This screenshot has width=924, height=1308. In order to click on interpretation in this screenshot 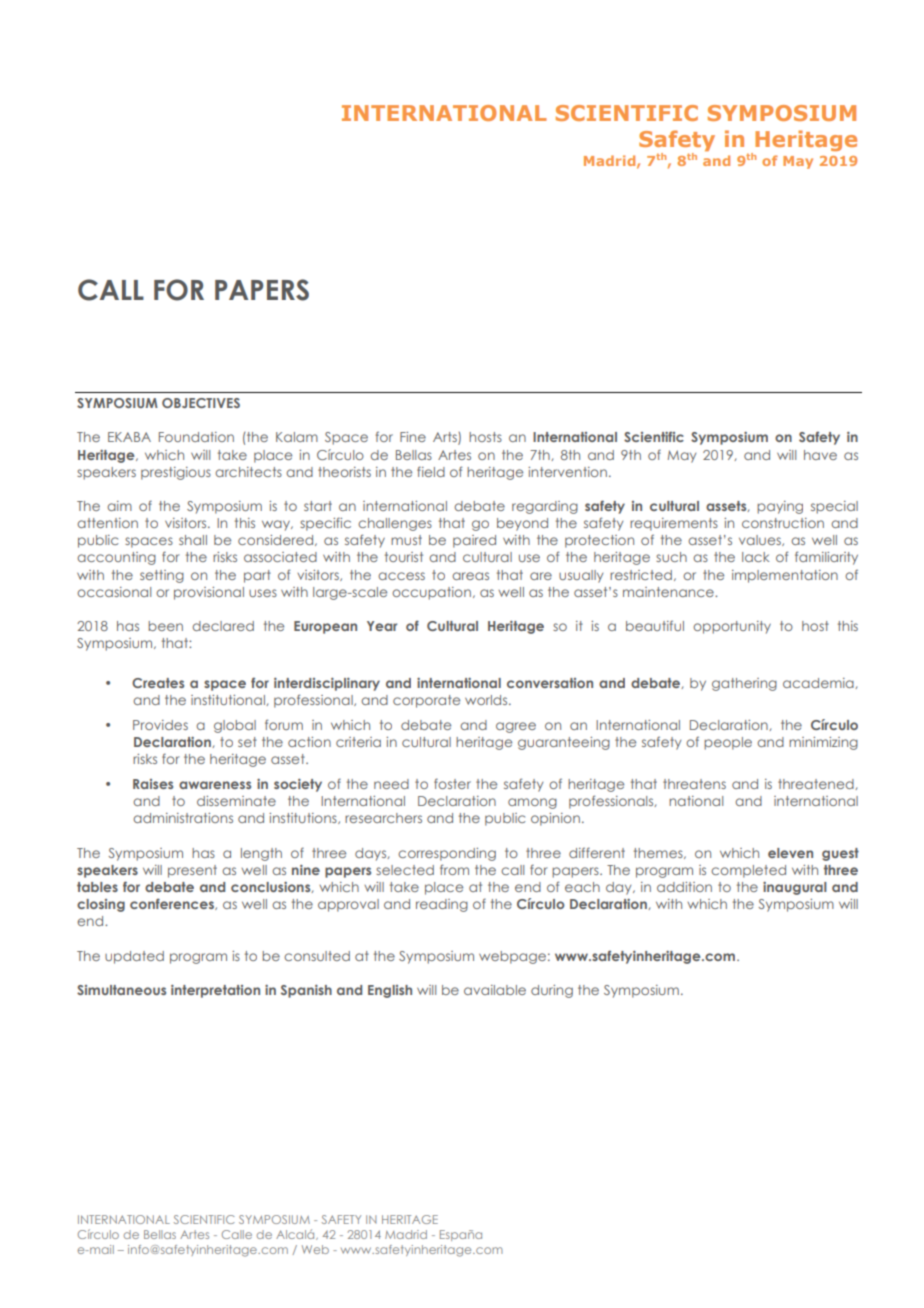, I will do `click(215, 991)`.
